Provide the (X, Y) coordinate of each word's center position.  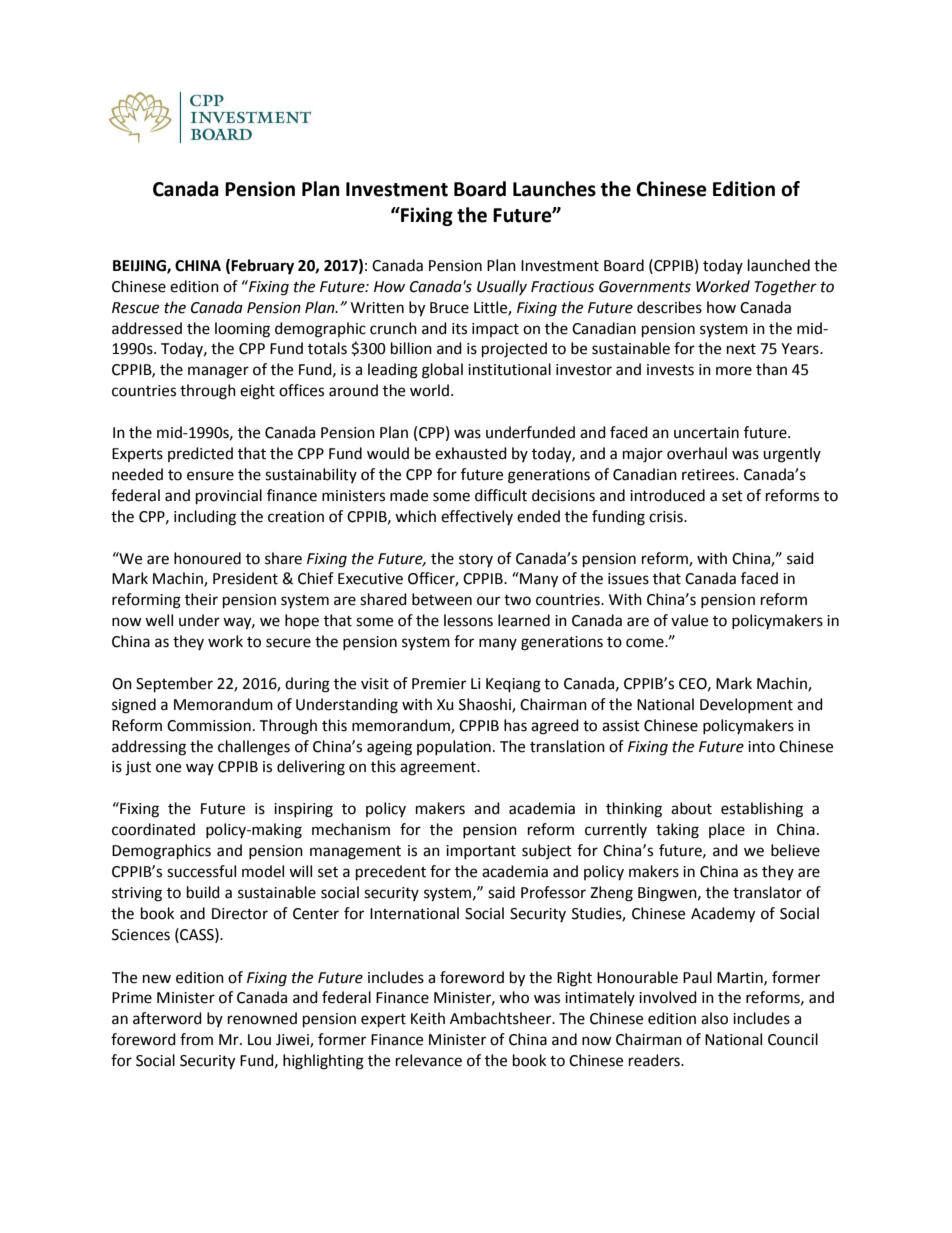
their (201, 599)
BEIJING (140, 266)
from (196, 1039)
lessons (468, 620)
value (689, 620)
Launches (554, 189)
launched (779, 265)
